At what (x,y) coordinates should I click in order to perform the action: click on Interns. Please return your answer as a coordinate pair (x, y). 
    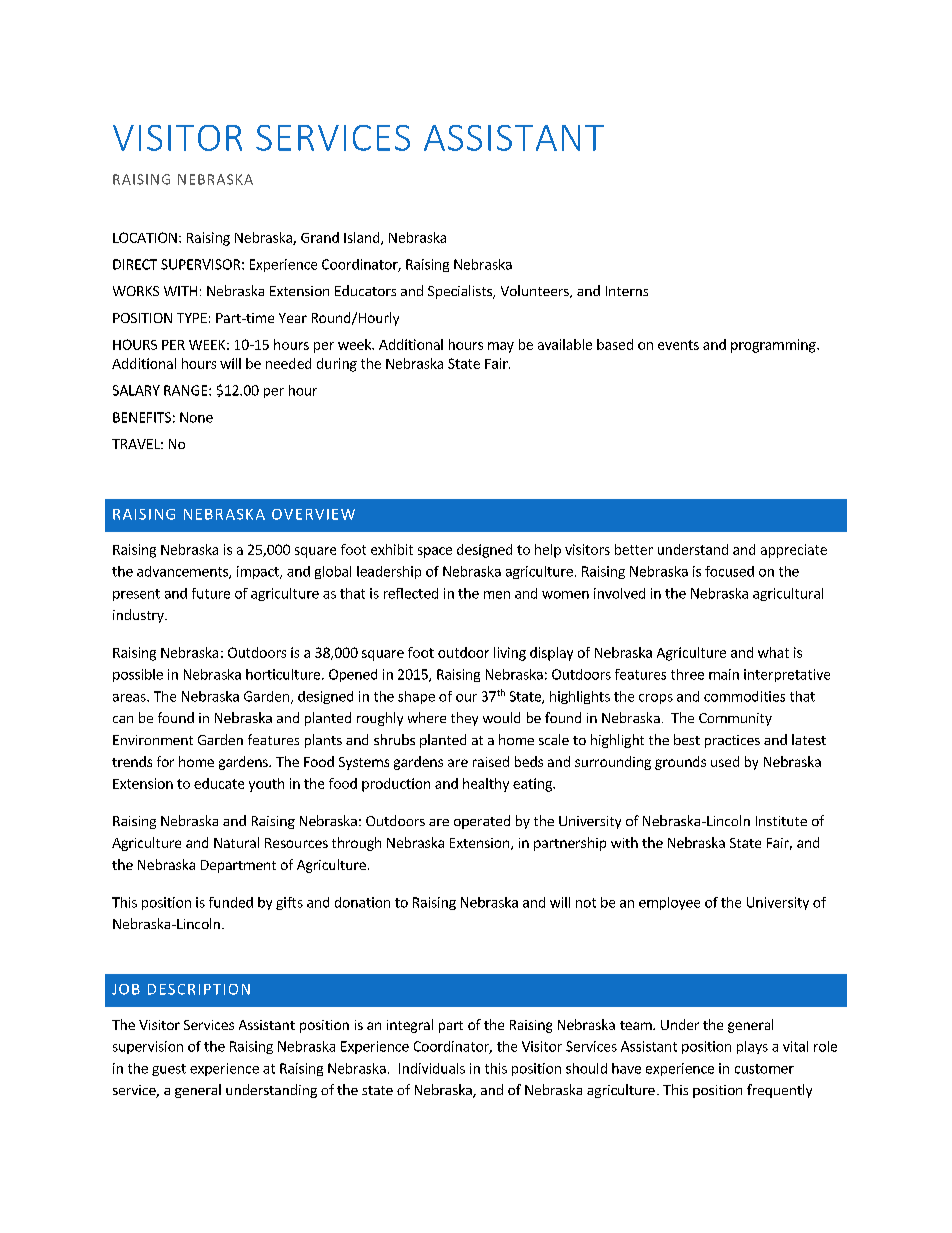
    Looking at the image, I should click on (627, 291).
